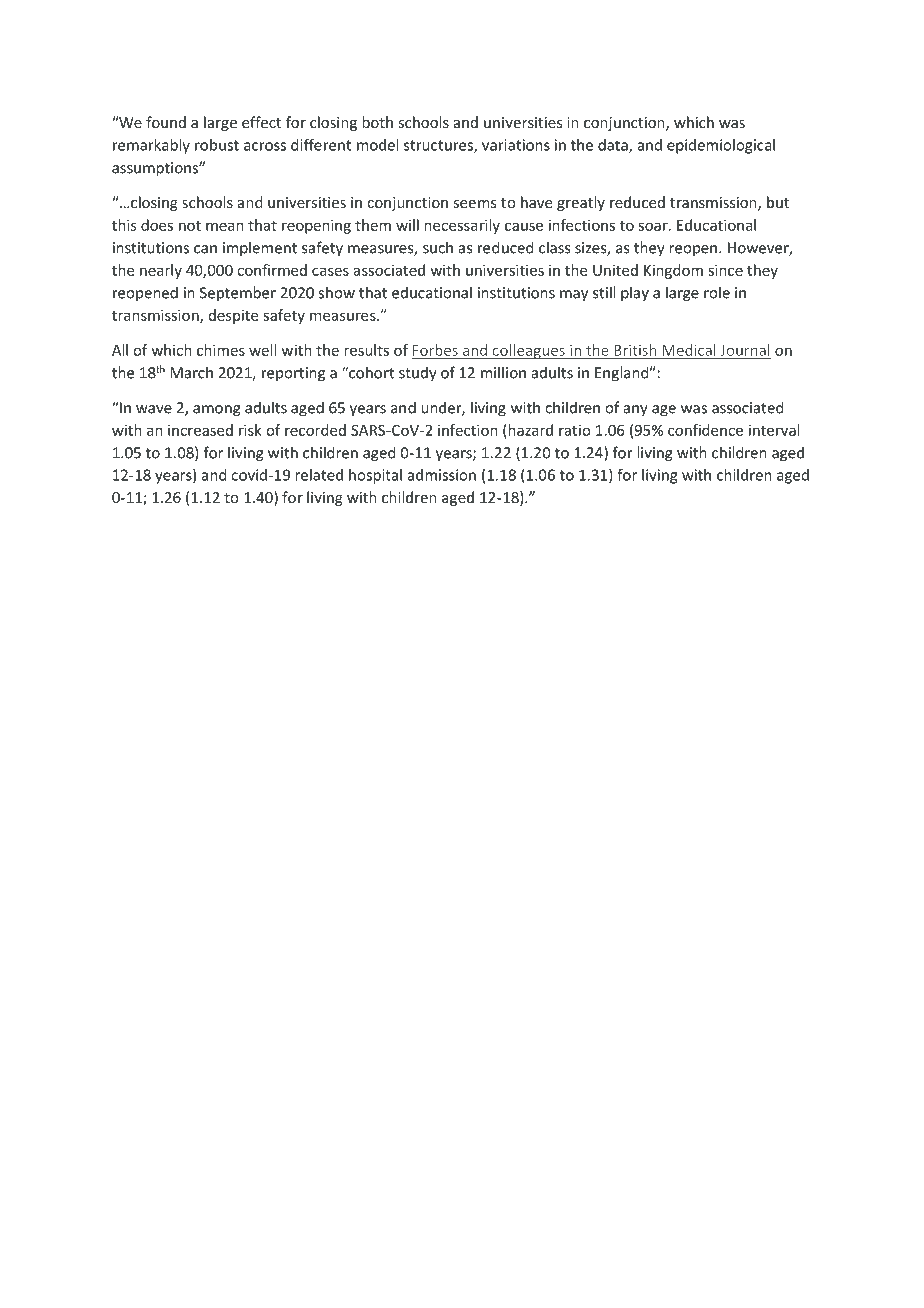 The width and height of the screenshot is (924, 1308). I want to click on related, so click(319, 475).
